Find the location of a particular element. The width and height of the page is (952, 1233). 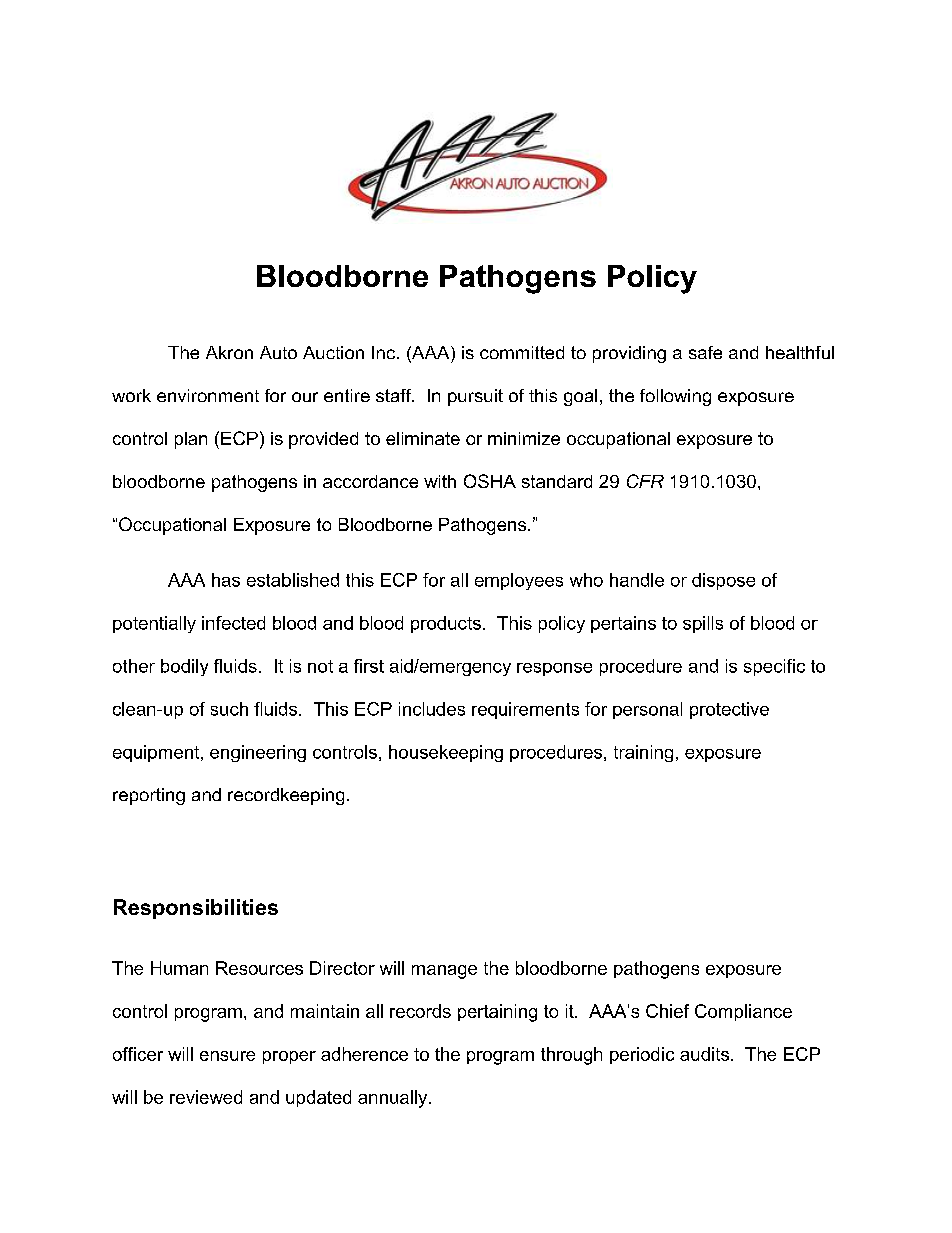

environment is located at coordinates (208, 395).
